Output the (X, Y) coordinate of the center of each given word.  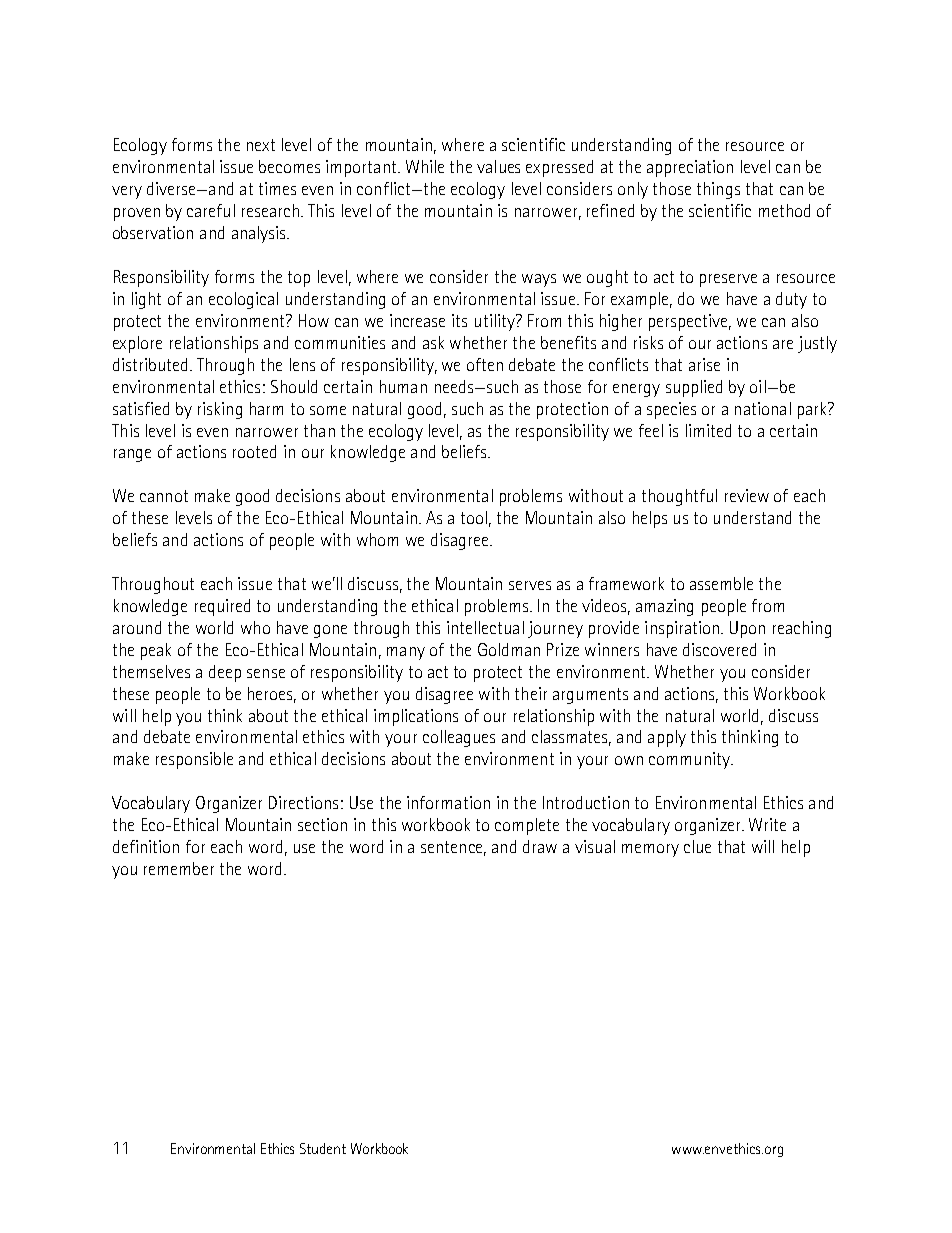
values (498, 166)
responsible (194, 760)
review (747, 495)
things (718, 190)
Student (323, 1148)
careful (211, 210)
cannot (164, 496)
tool (474, 517)
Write (767, 824)
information (448, 802)
